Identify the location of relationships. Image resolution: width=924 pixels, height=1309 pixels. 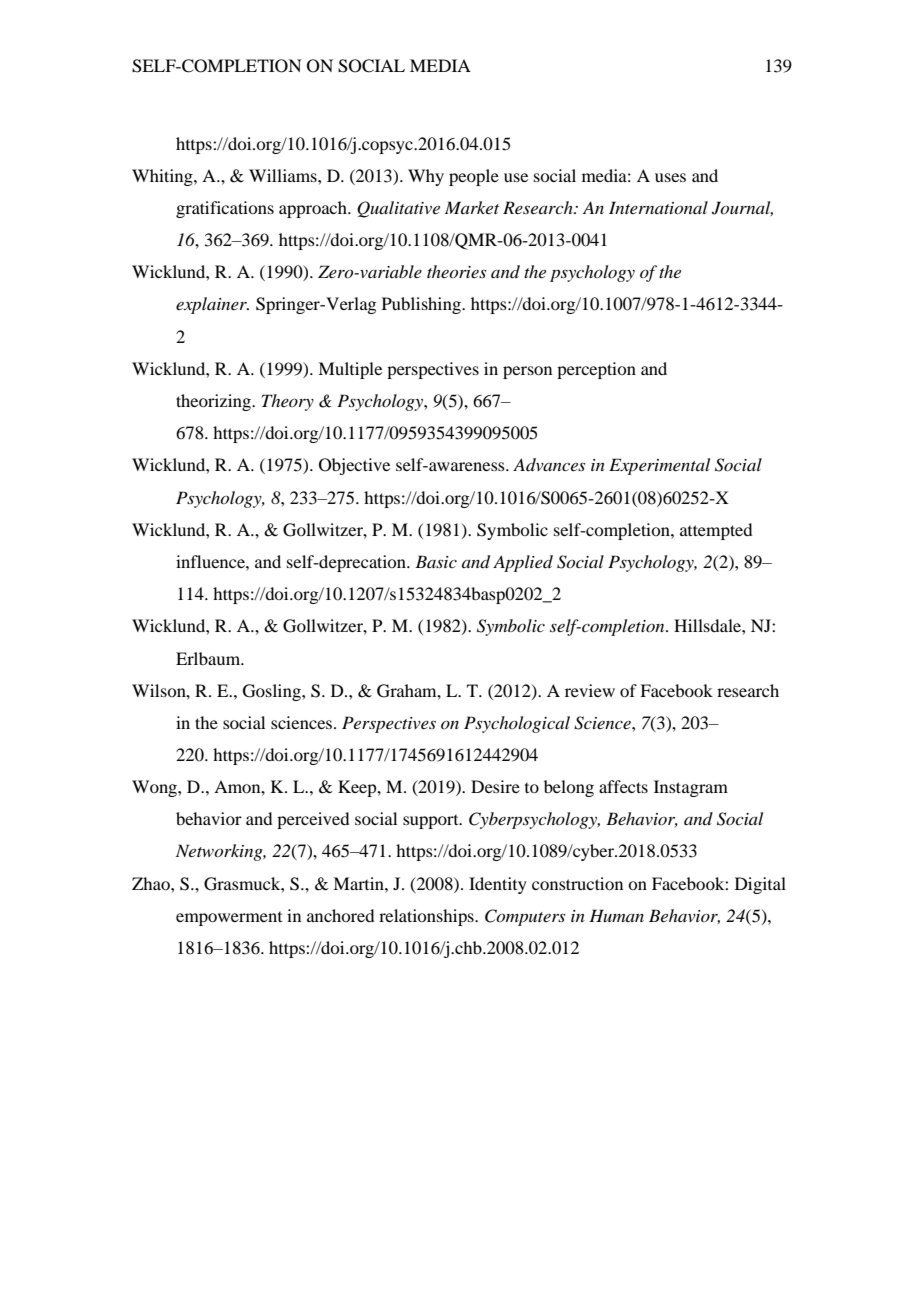
(427, 917).
